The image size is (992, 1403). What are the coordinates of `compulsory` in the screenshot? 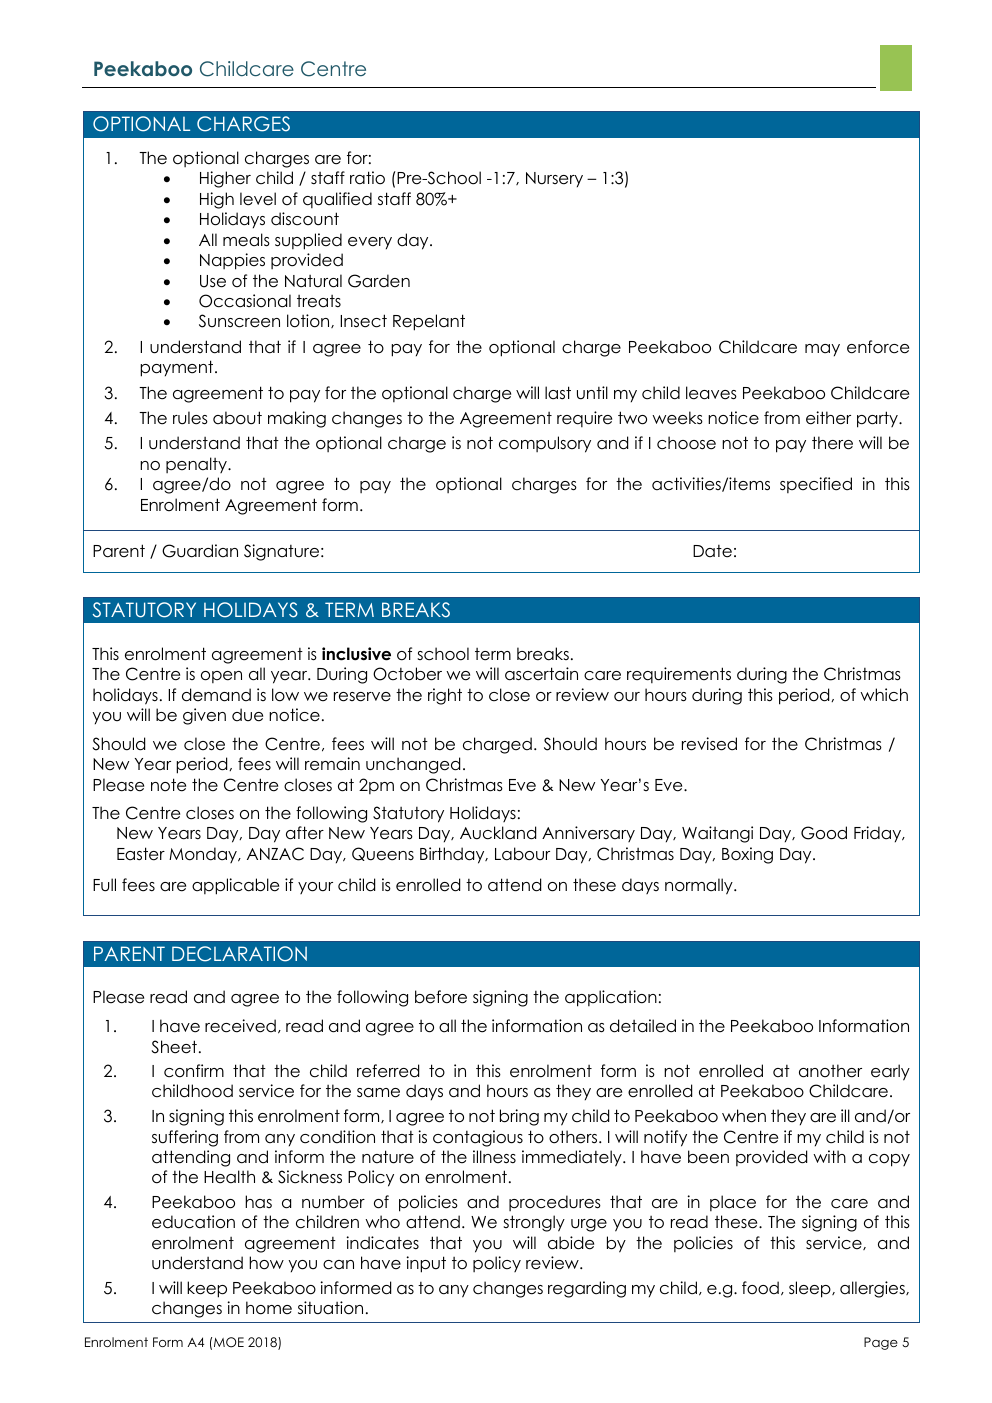 It's located at (545, 444).
